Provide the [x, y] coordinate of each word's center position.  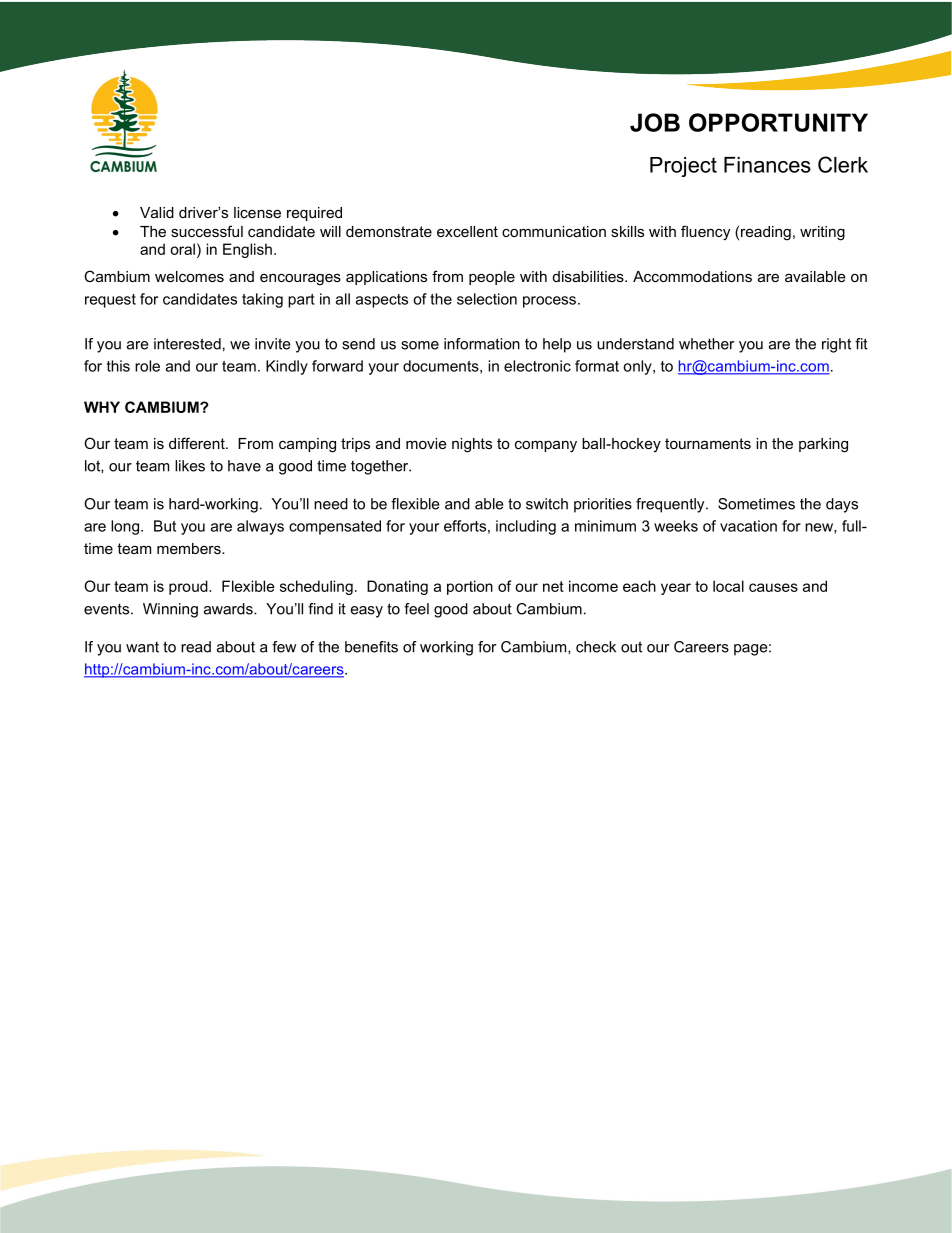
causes [773, 587]
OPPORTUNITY [778, 122]
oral [182, 249]
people [492, 278]
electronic [537, 366]
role [147, 366]
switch [547, 504]
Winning [170, 610]
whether [706, 344]
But [165, 526]
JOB [655, 122]
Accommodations [692, 276]
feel [416, 609]
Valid [157, 212]
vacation [748, 526]
